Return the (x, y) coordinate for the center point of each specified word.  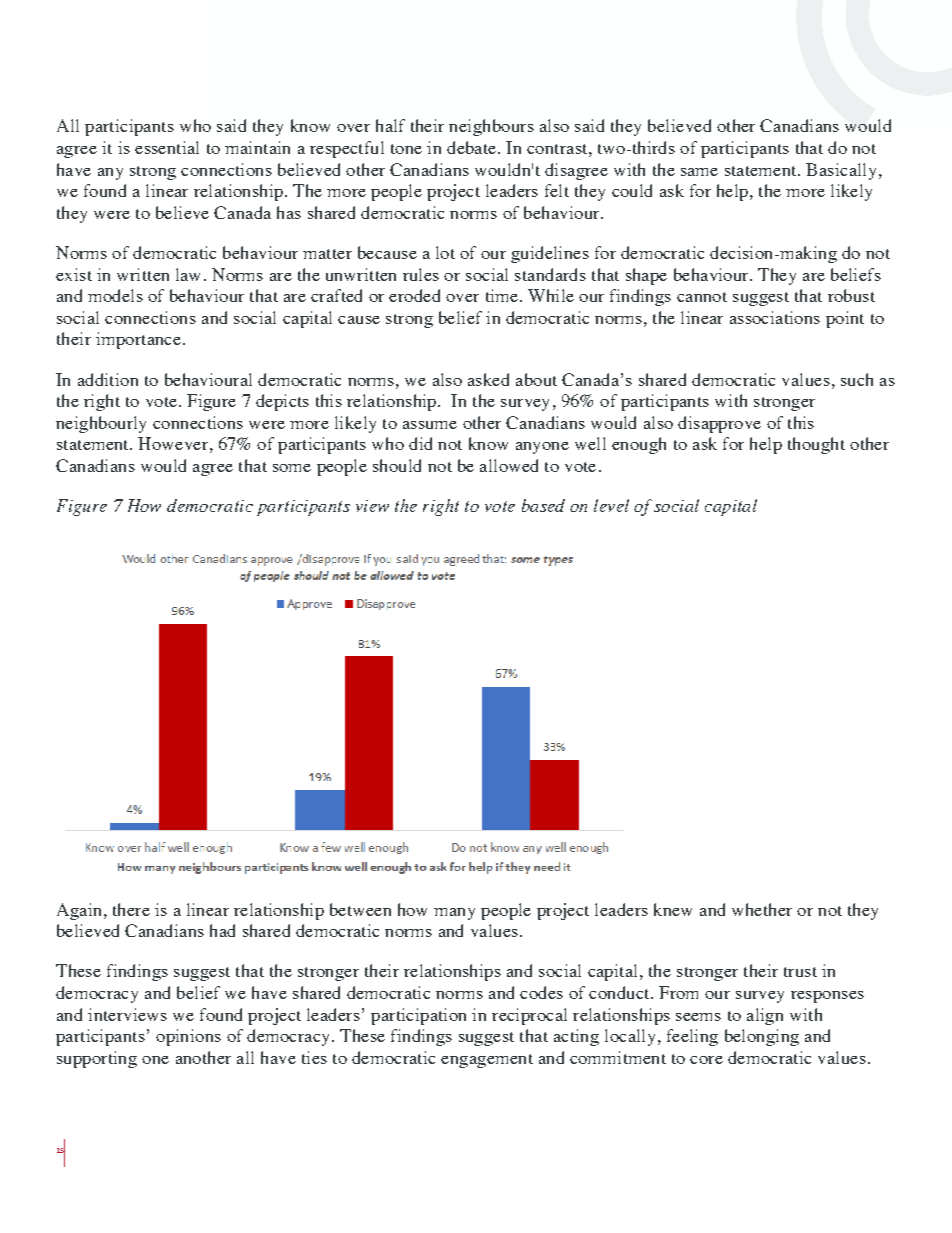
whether (762, 909)
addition (108, 379)
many (454, 914)
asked (488, 379)
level (611, 505)
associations (775, 317)
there (131, 909)
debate (473, 147)
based (543, 505)
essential (167, 147)
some (292, 468)
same (699, 172)
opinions (188, 1037)
